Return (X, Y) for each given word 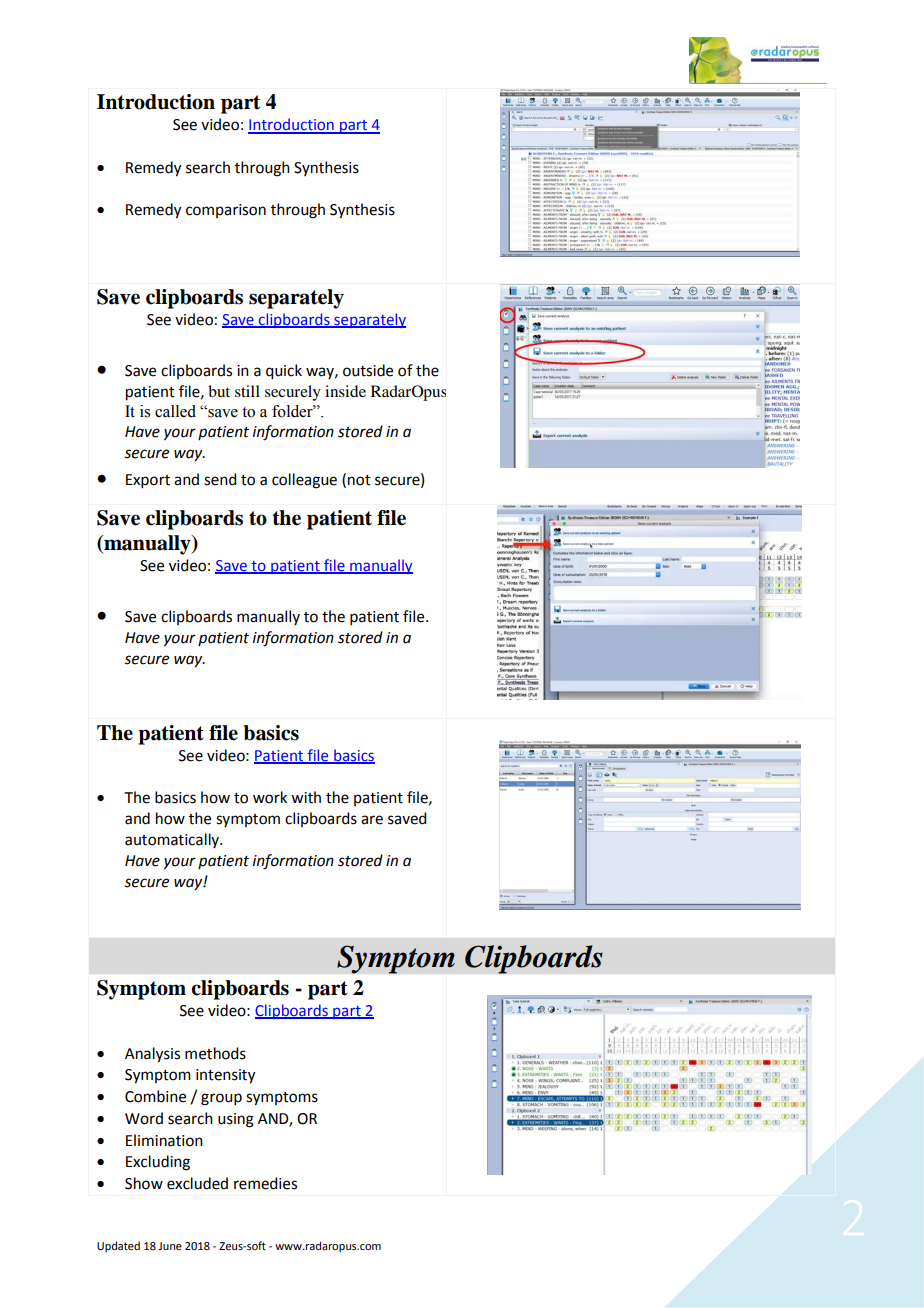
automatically (173, 840)
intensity (225, 1076)
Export (148, 481)
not (359, 480)
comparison (226, 211)
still (247, 391)
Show (144, 1183)
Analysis (152, 1055)
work (270, 797)
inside (345, 391)
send (220, 479)
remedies (265, 1183)
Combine (155, 1096)
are (372, 820)
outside (368, 370)
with (306, 797)
